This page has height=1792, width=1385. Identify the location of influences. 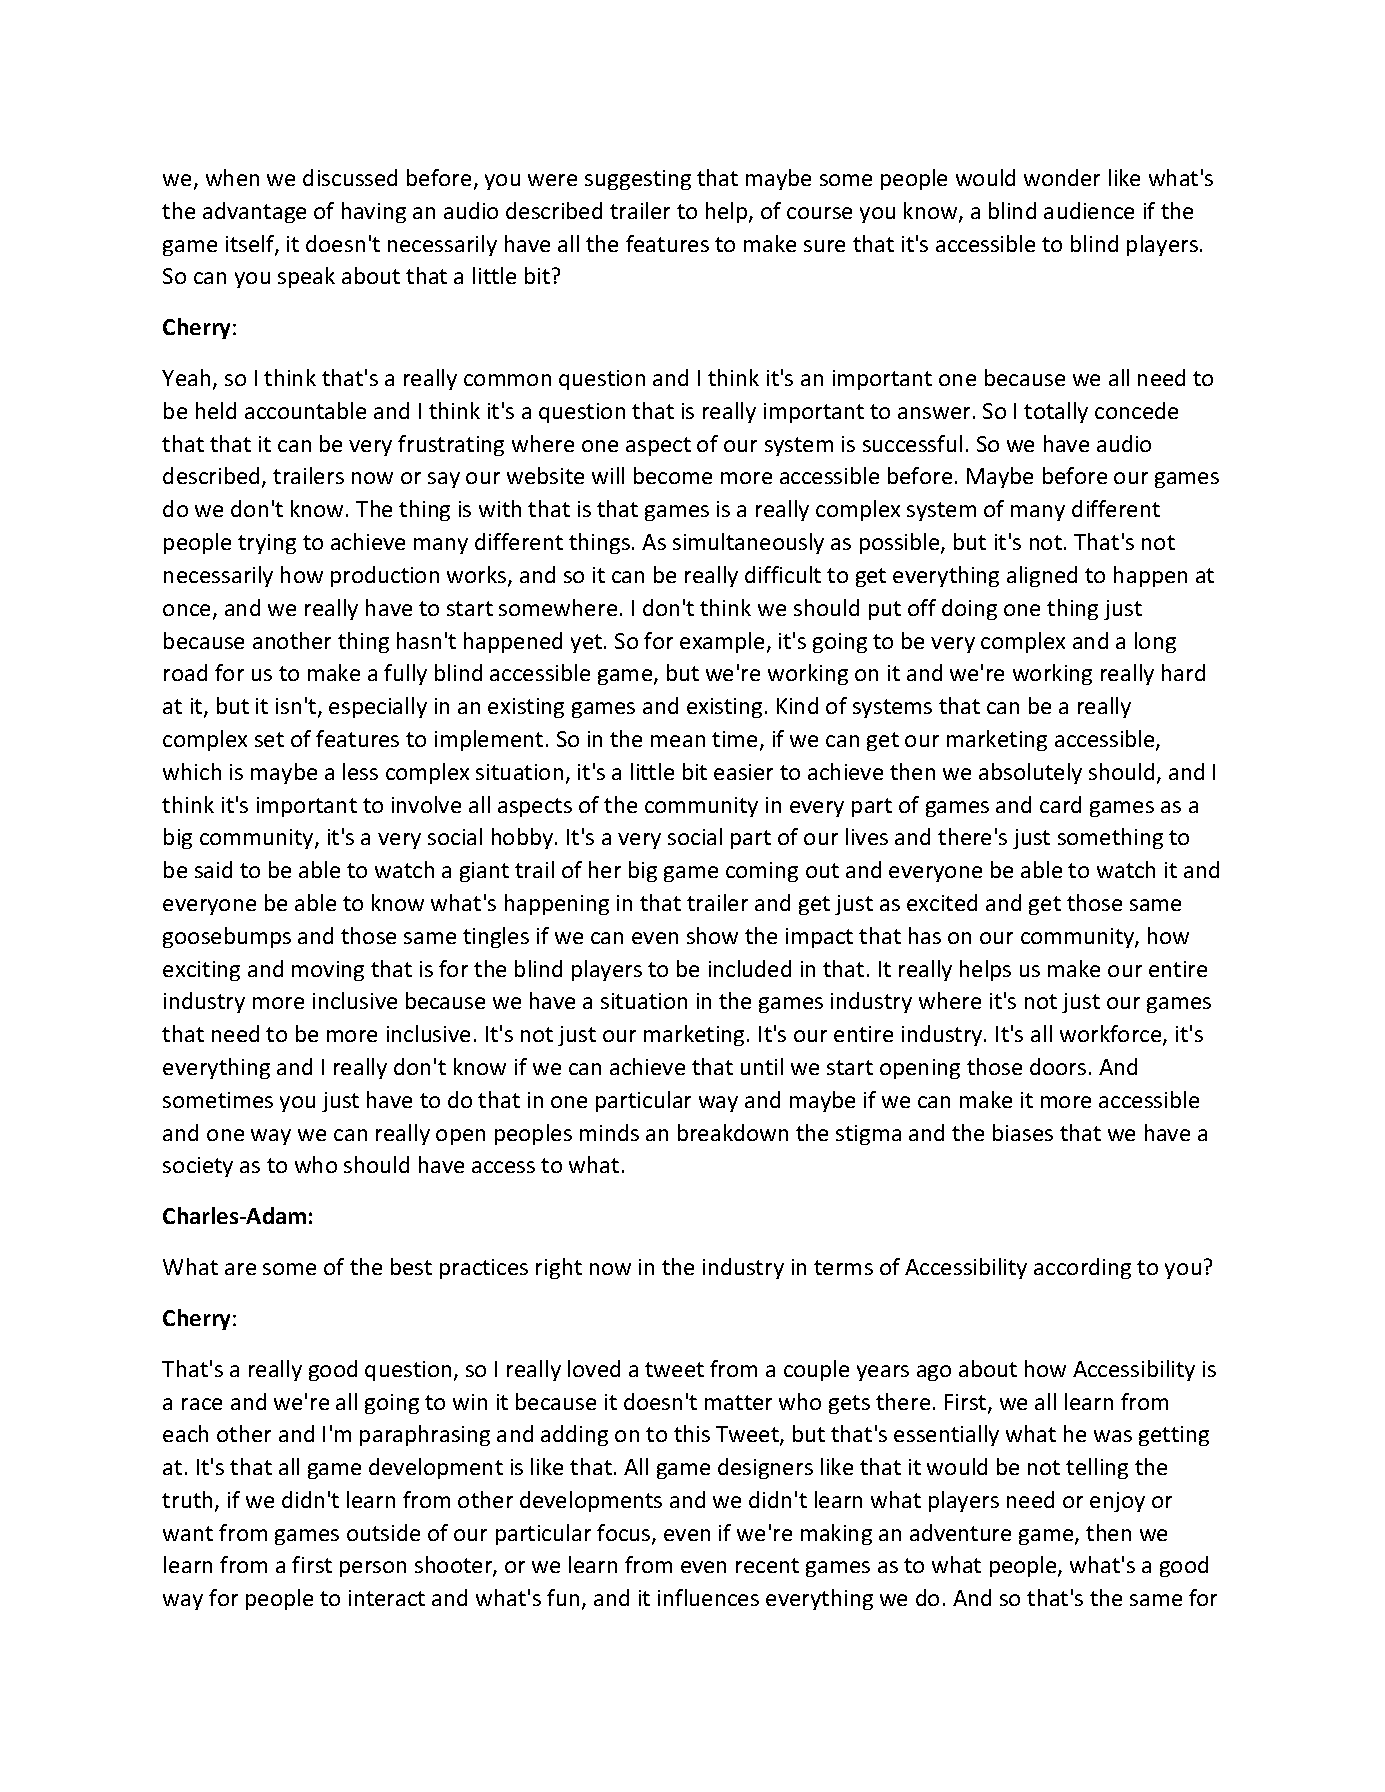
(708, 1597).
